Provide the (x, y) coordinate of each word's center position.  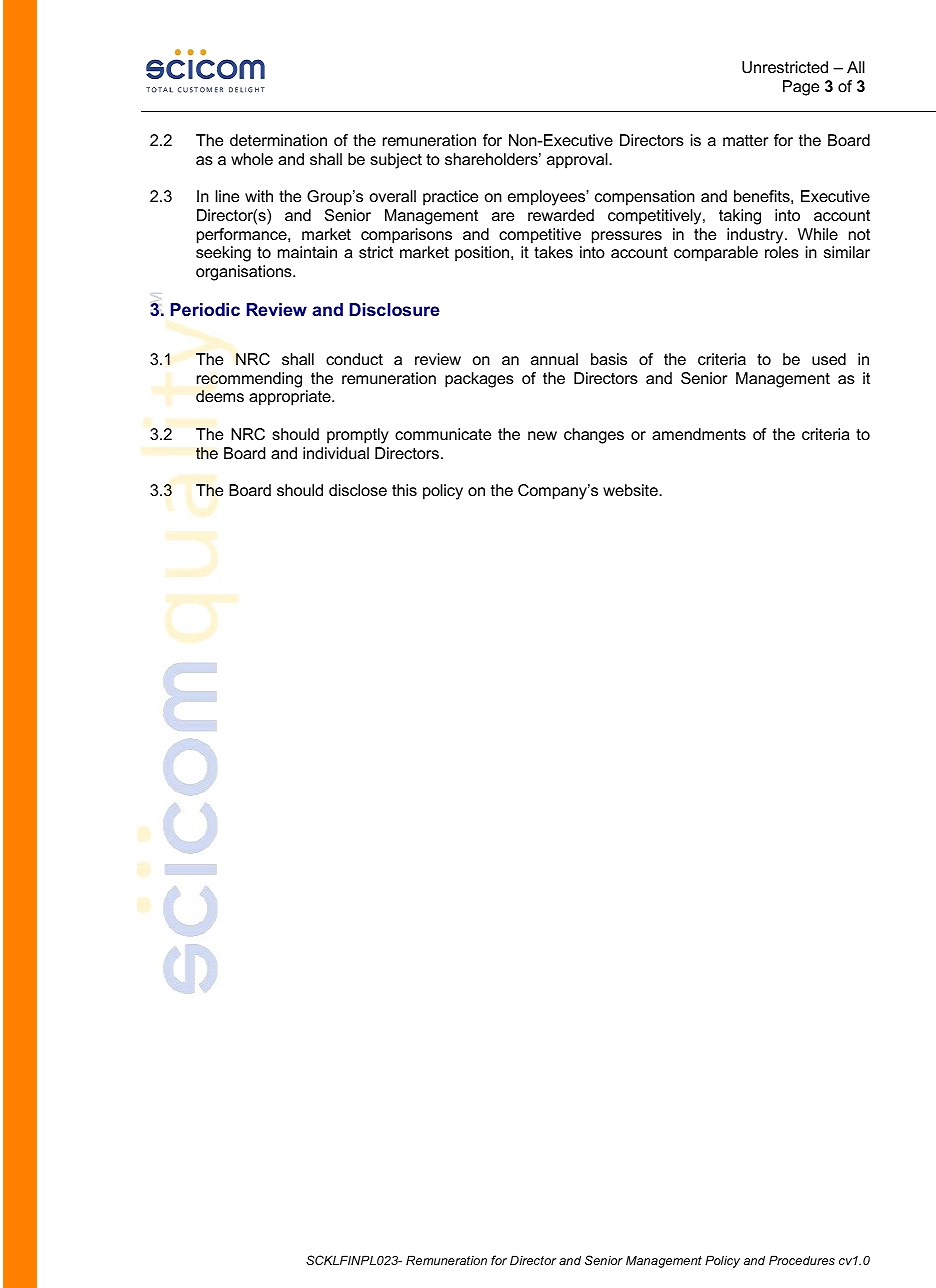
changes (594, 436)
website (631, 490)
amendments (699, 434)
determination (278, 140)
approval (578, 161)
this (404, 490)
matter (745, 140)
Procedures (802, 1260)
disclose (358, 490)
